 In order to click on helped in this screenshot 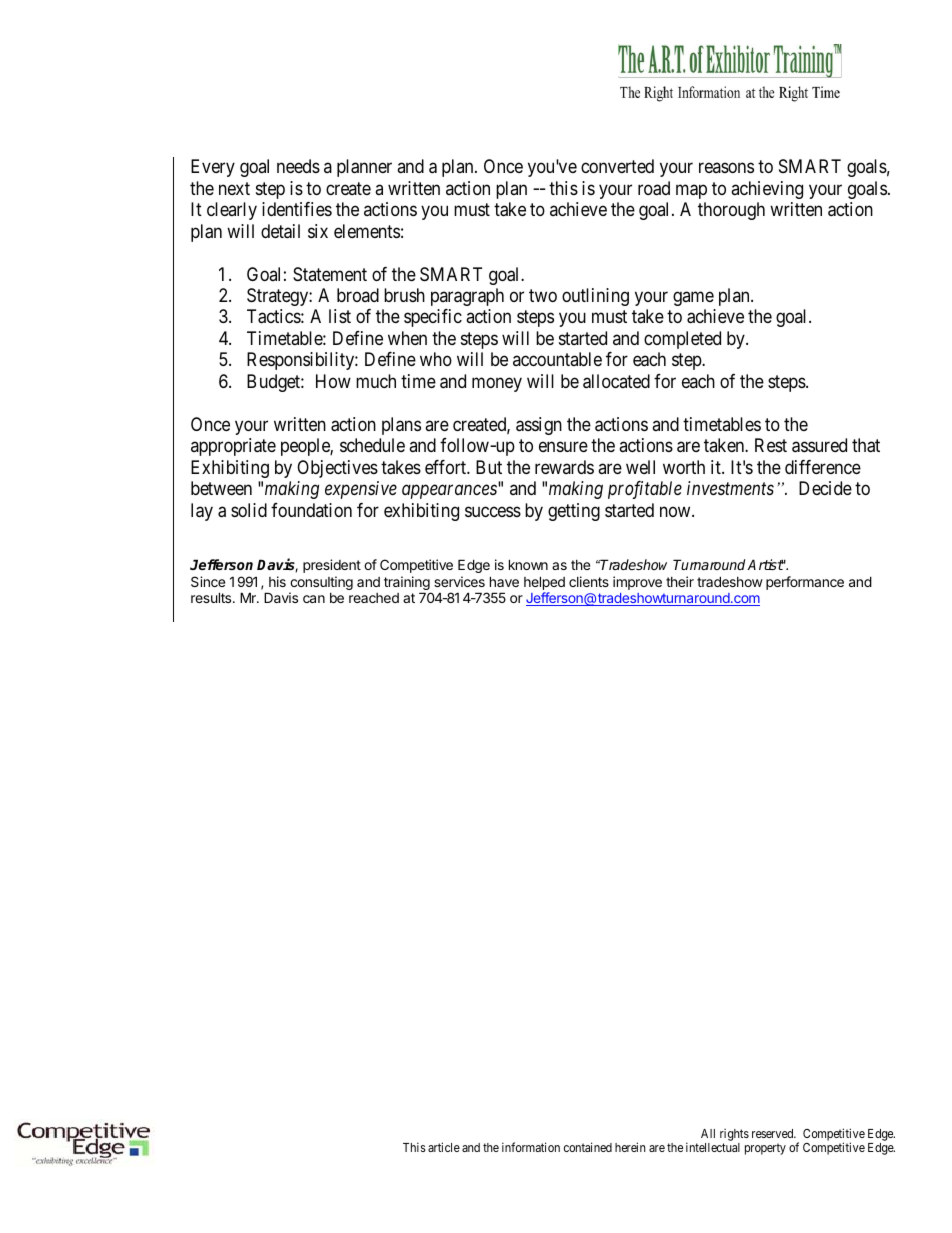, I will do `click(544, 583)`.
